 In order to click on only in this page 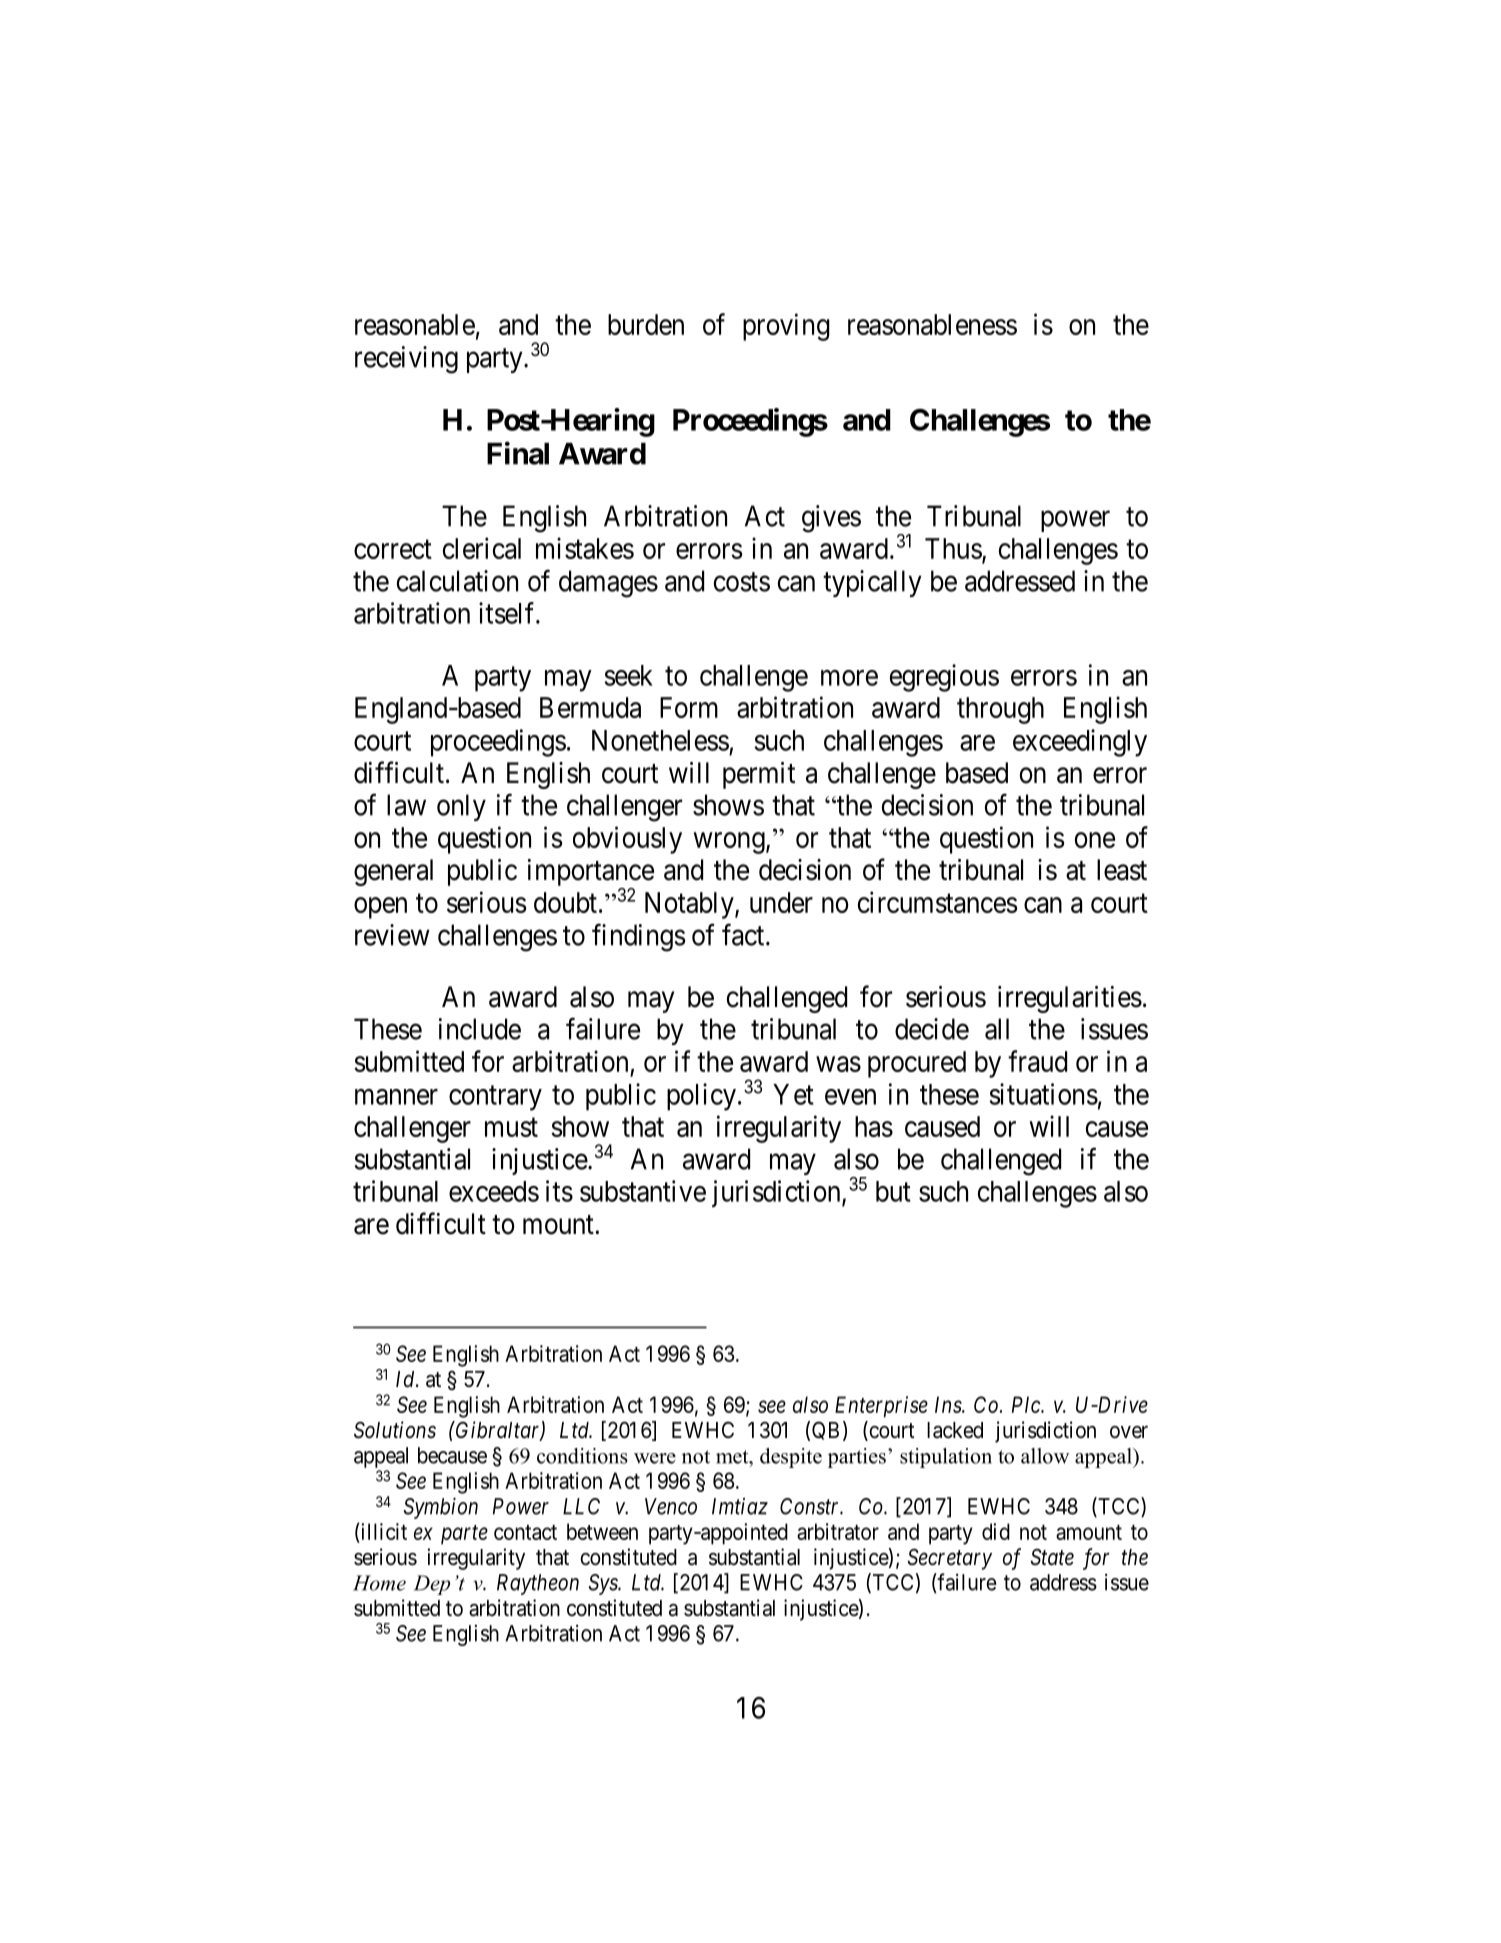, I will do `click(461, 807)`.
